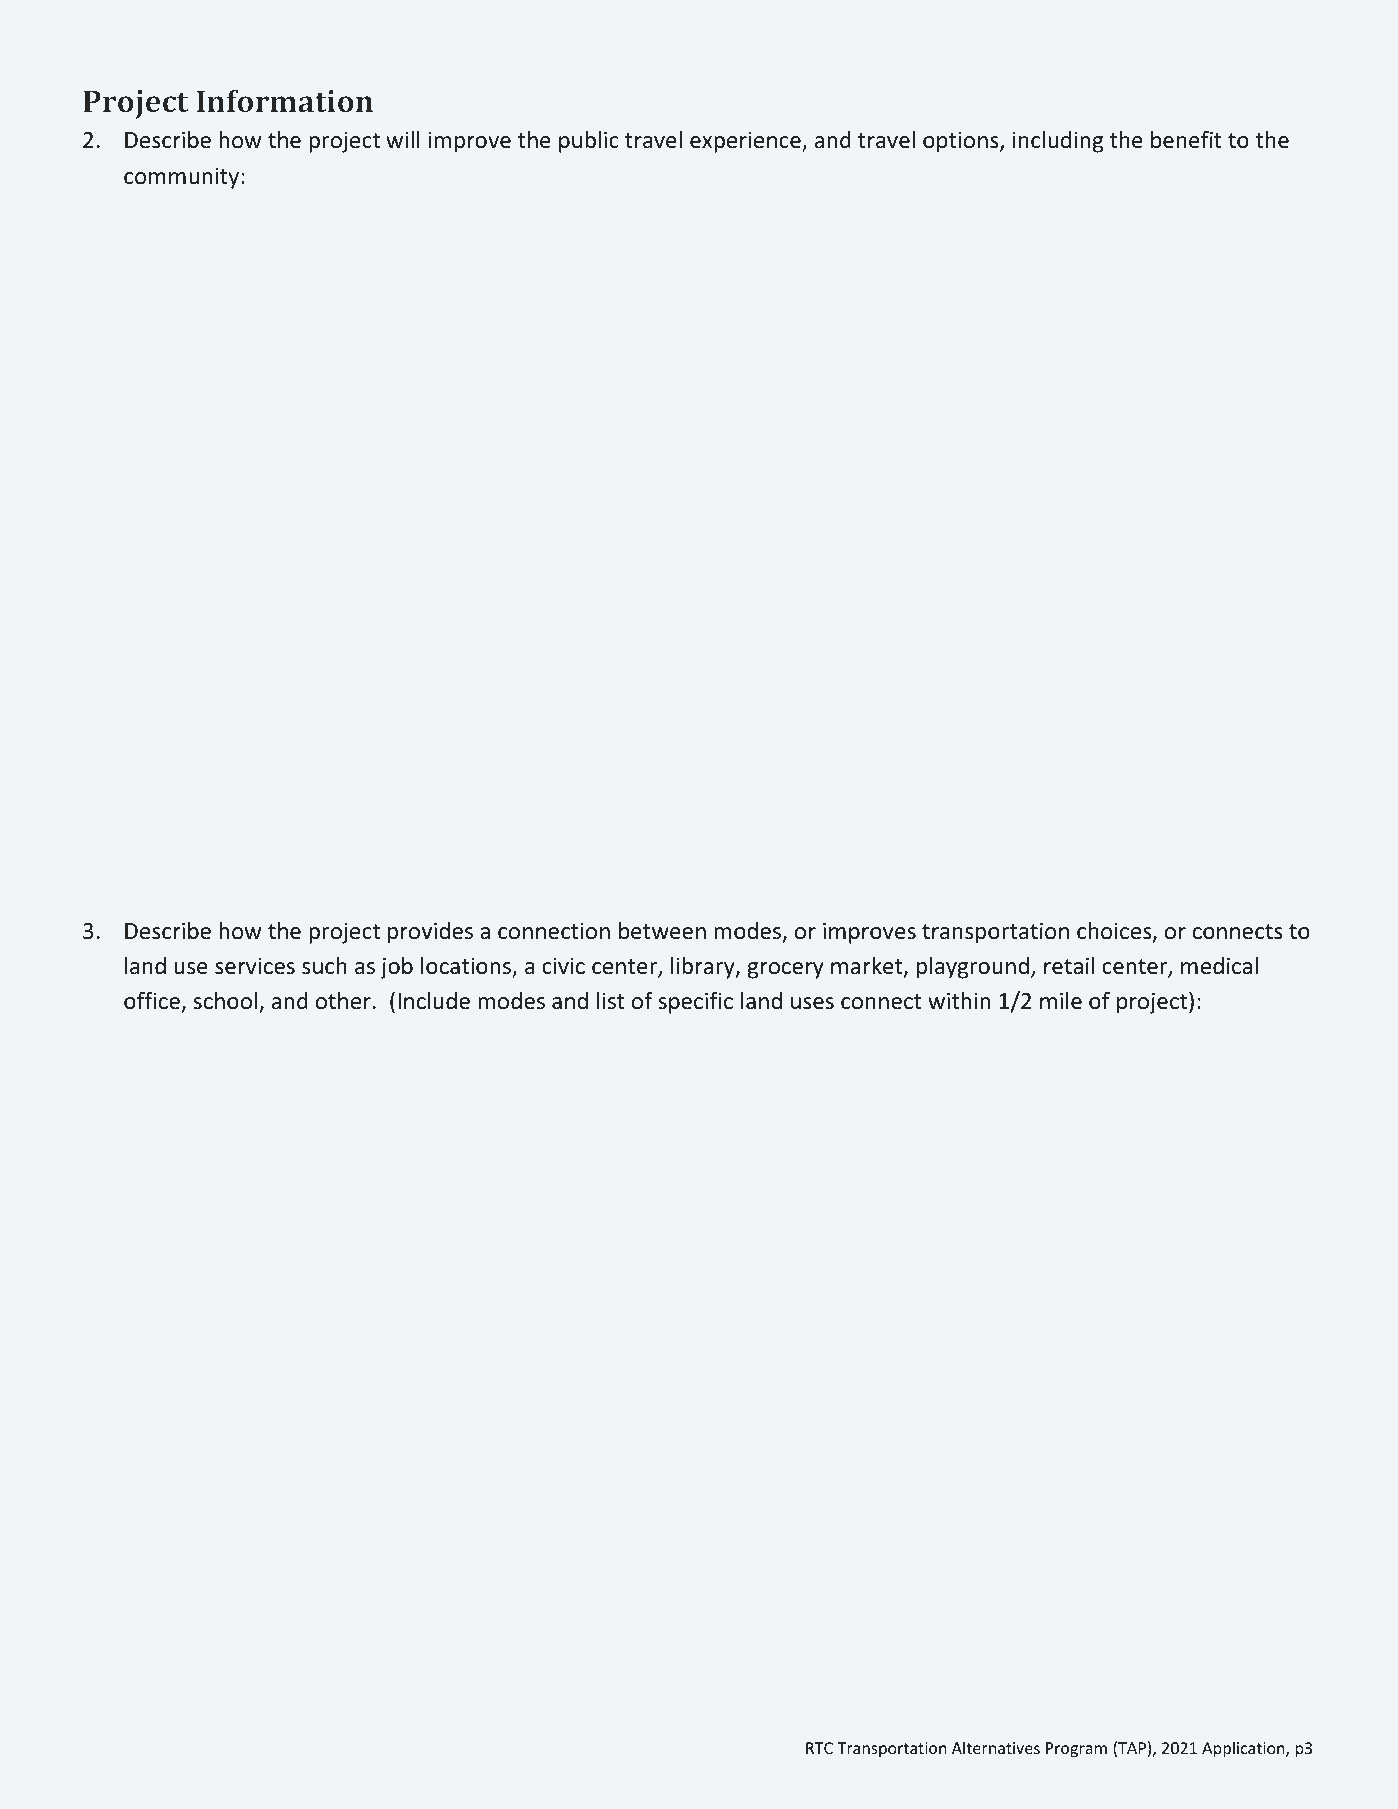  I want to click on community, so click(181, 178).
